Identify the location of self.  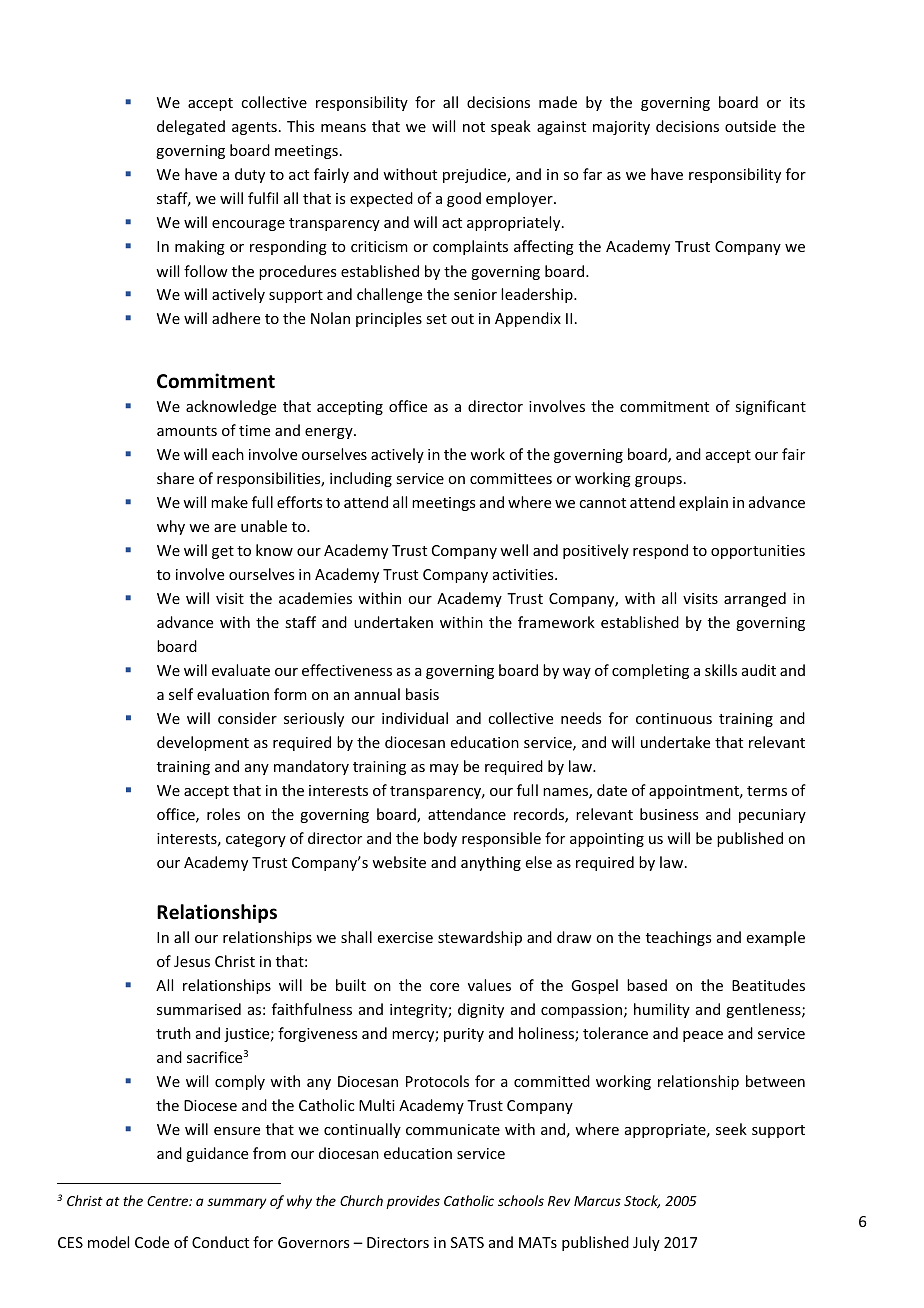
(181, 694).
